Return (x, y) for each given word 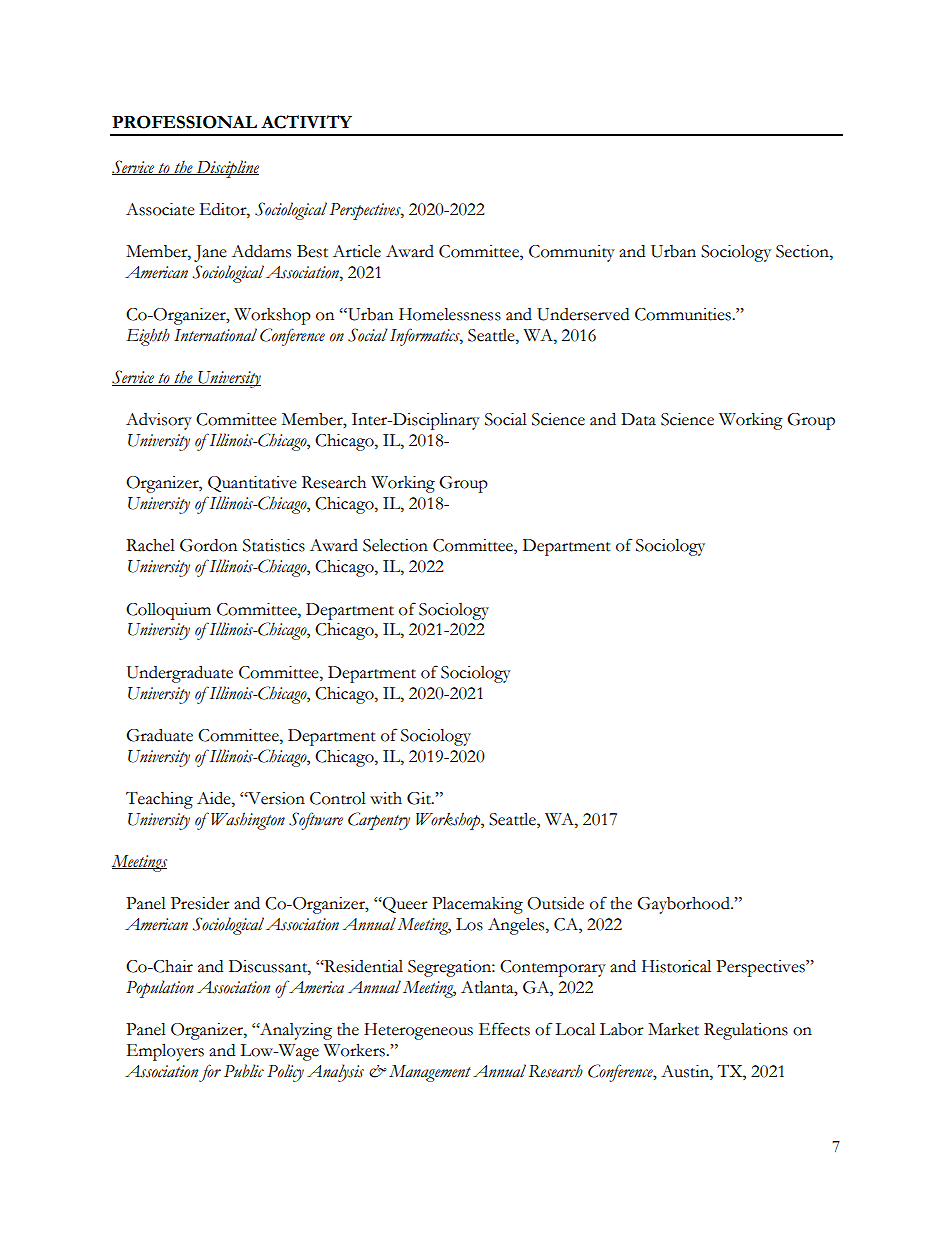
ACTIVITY (306, 122)
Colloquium (168, 611)
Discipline (226, 169)
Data (638, 419)
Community (572, 253)
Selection (395, 545)
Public (244, 1071)
